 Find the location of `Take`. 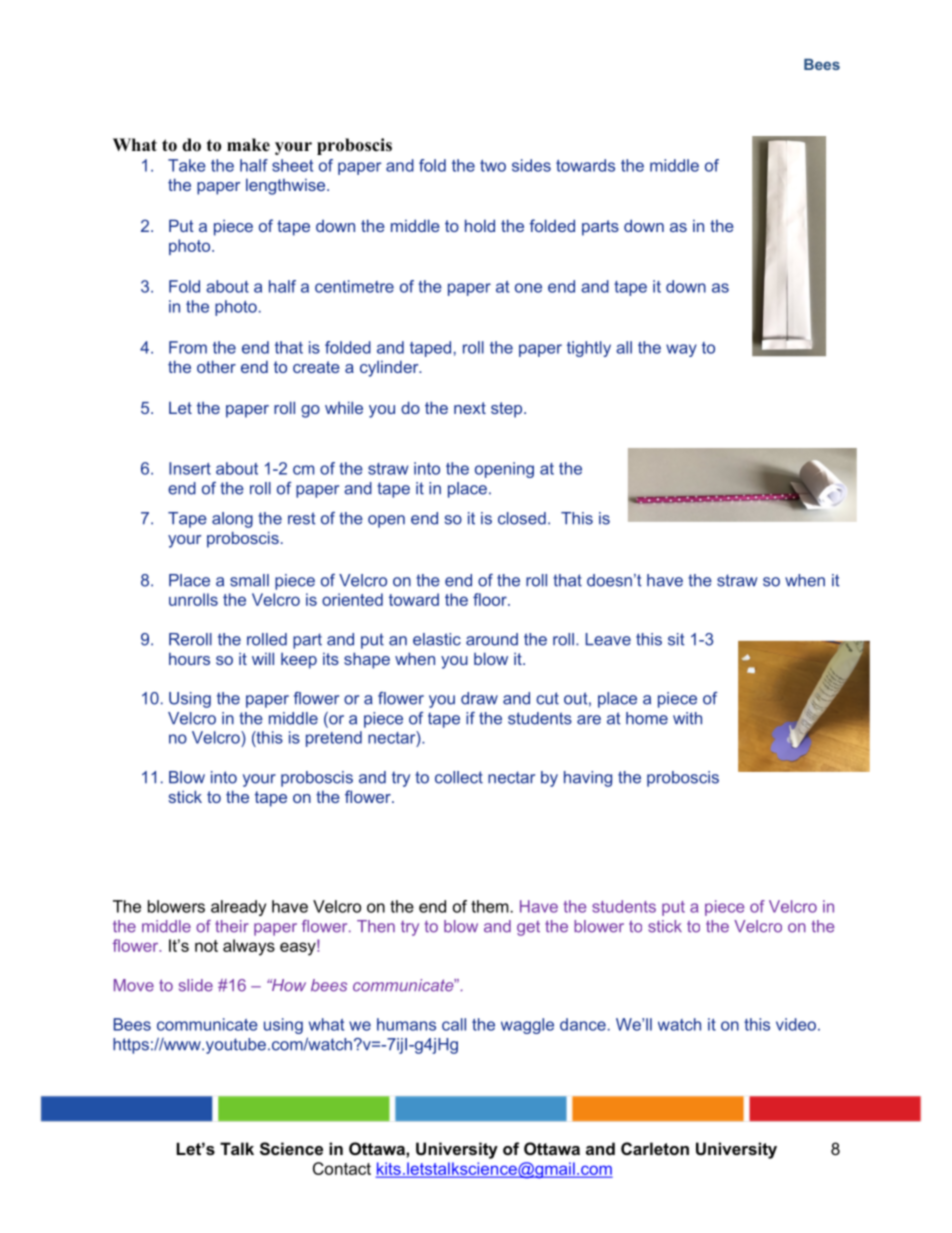

Take is located at coordinates (187, 165).
